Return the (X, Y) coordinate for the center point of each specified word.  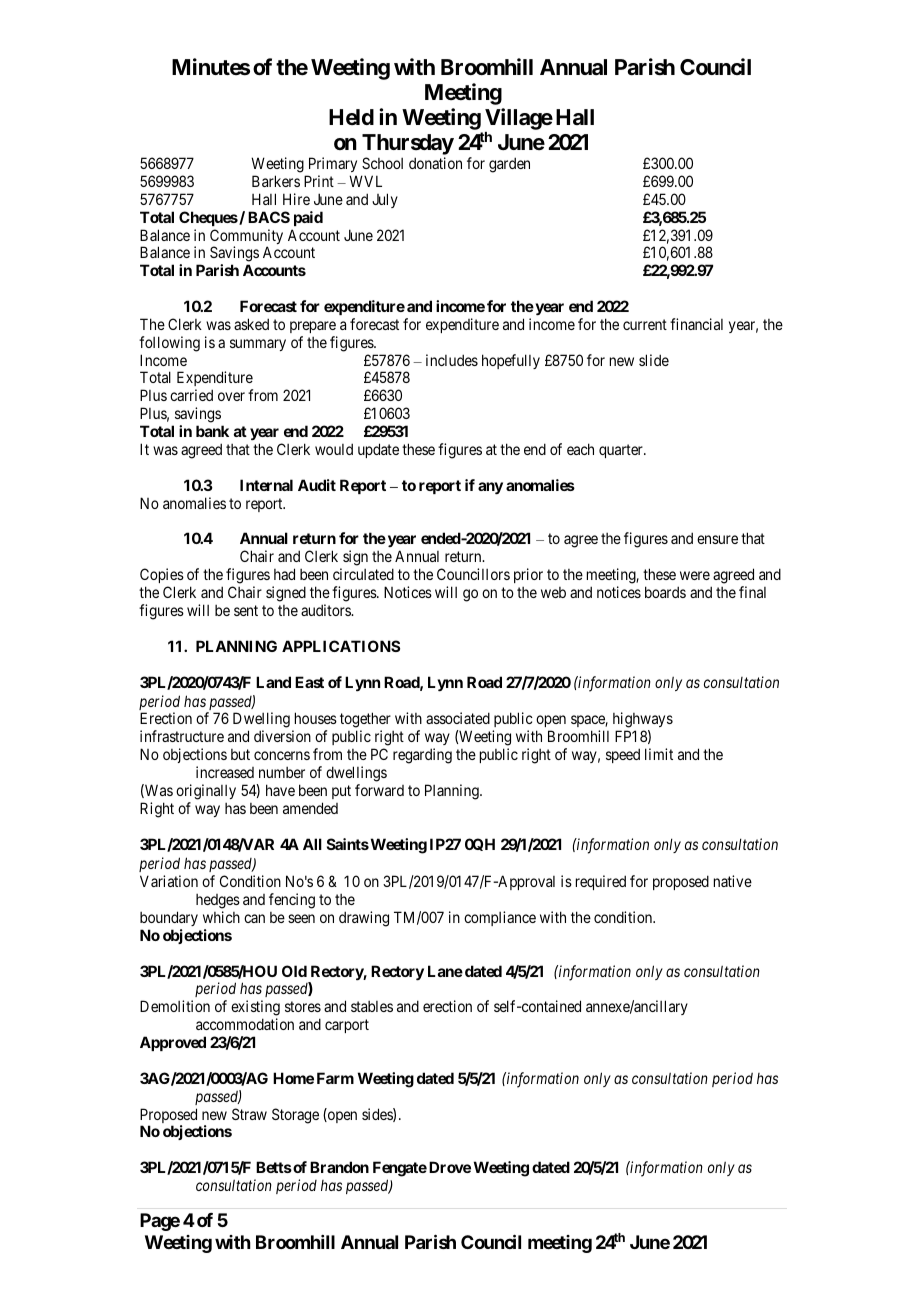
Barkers (276, 181)
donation (435, 163)
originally (206, 792)
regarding (422, 756)
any (490, 488)
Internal (266, 485)
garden (509, 165)
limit (659, 754)
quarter (622, 451)
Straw (249, 1114)
